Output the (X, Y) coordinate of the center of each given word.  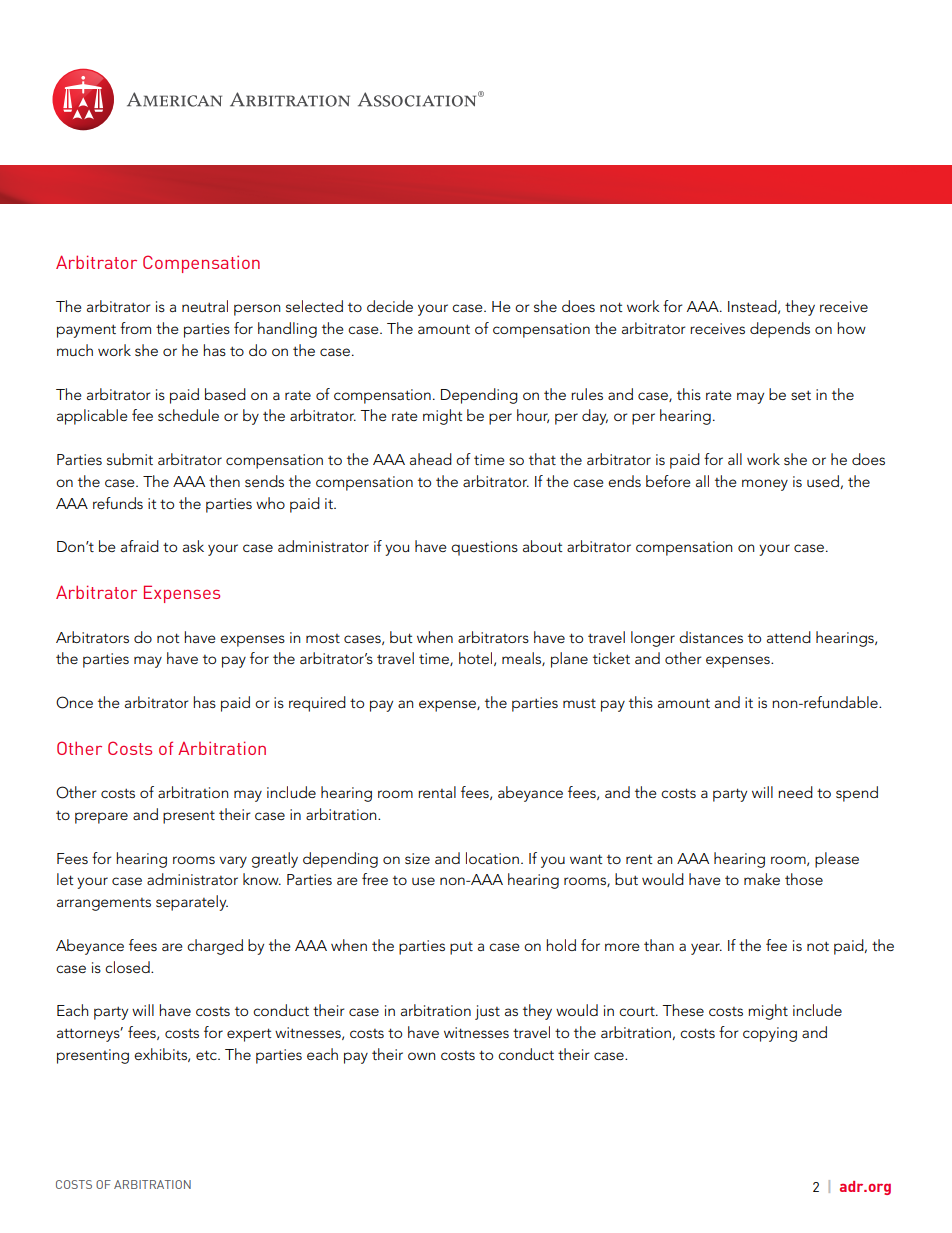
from (135, 328)
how (851, 328)
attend (789, 637)
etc (207, 1055)
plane (569, 660)
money (765, 485)
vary (233, 862)
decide (390, 306)
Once (74, 702)
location (492, 858)
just (487, 1012)
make (762, 879)
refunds (118, 503)
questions (484, 548)
